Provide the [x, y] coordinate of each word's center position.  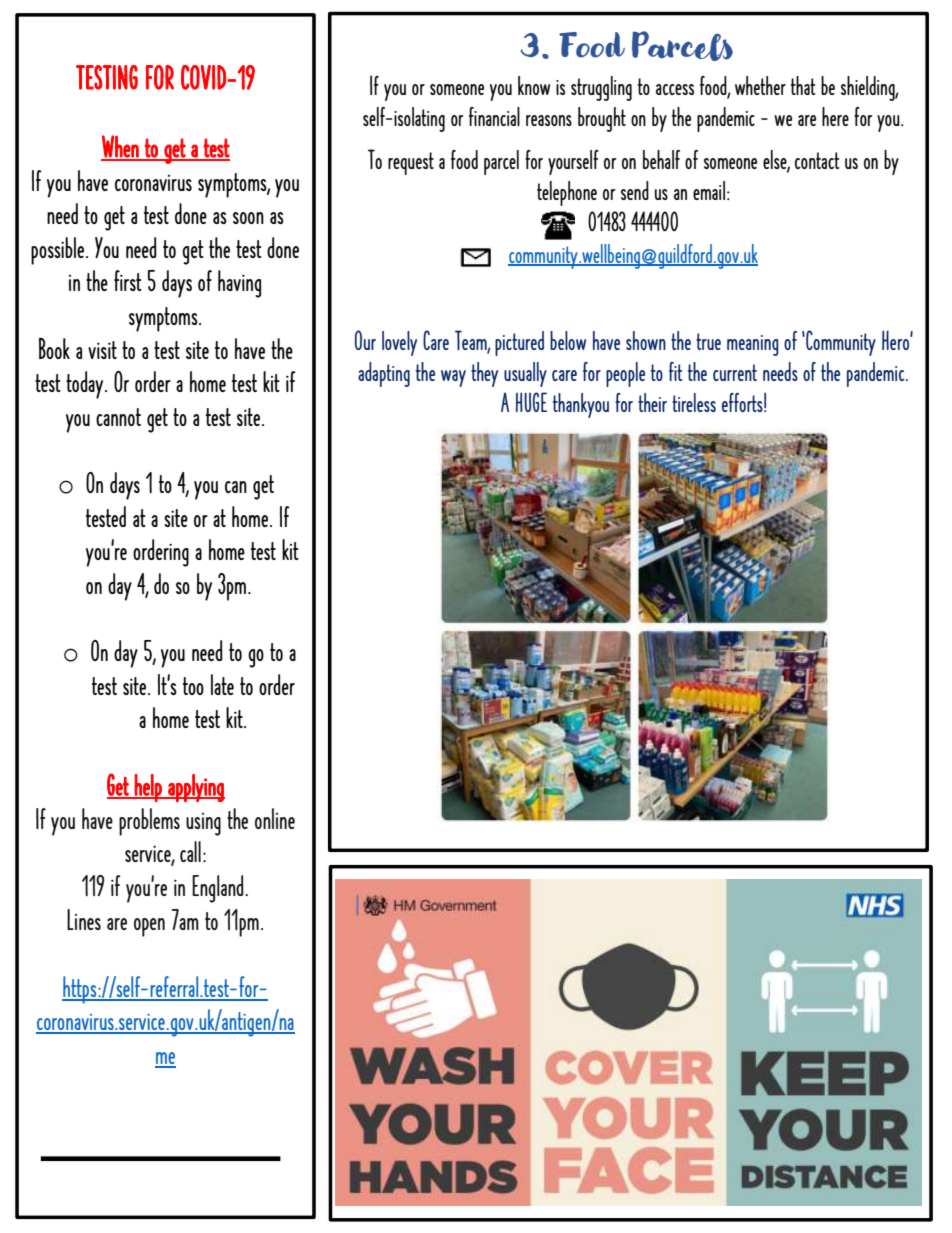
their [652, 402]
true [708, 341]
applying [195, 788]
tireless [694, 402]
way [453, 378]
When [121, 147]
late [222, 684]
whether [760, 85]
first [128, 280]
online [275, 818]
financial [494, 116]
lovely [399, 343]
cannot [118, 417]
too [193, 686]
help [148, 788]
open [149, 927]
